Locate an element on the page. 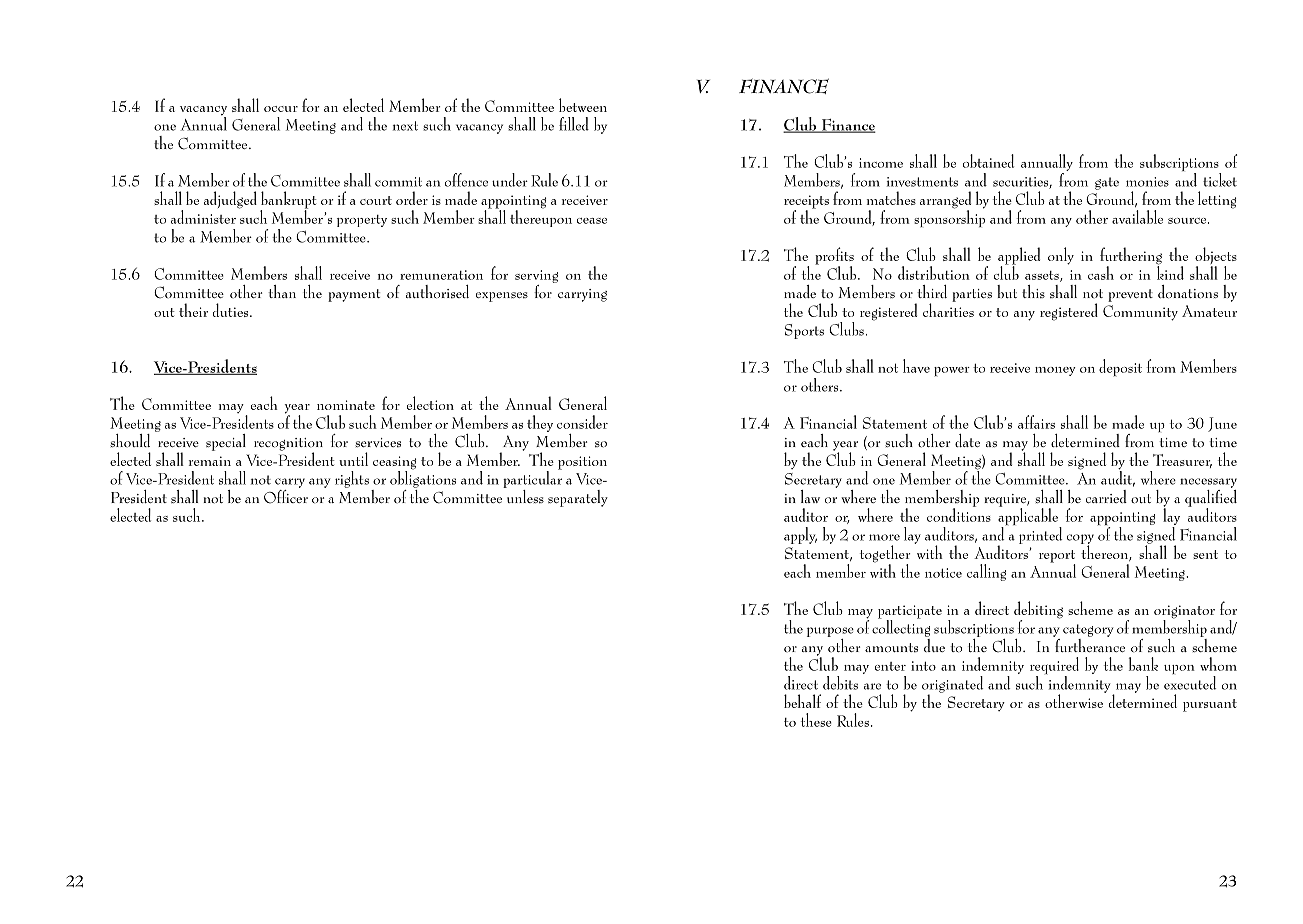 The width and height of the page is (1303, 924). behalf is located at coordinates (802, 701).
